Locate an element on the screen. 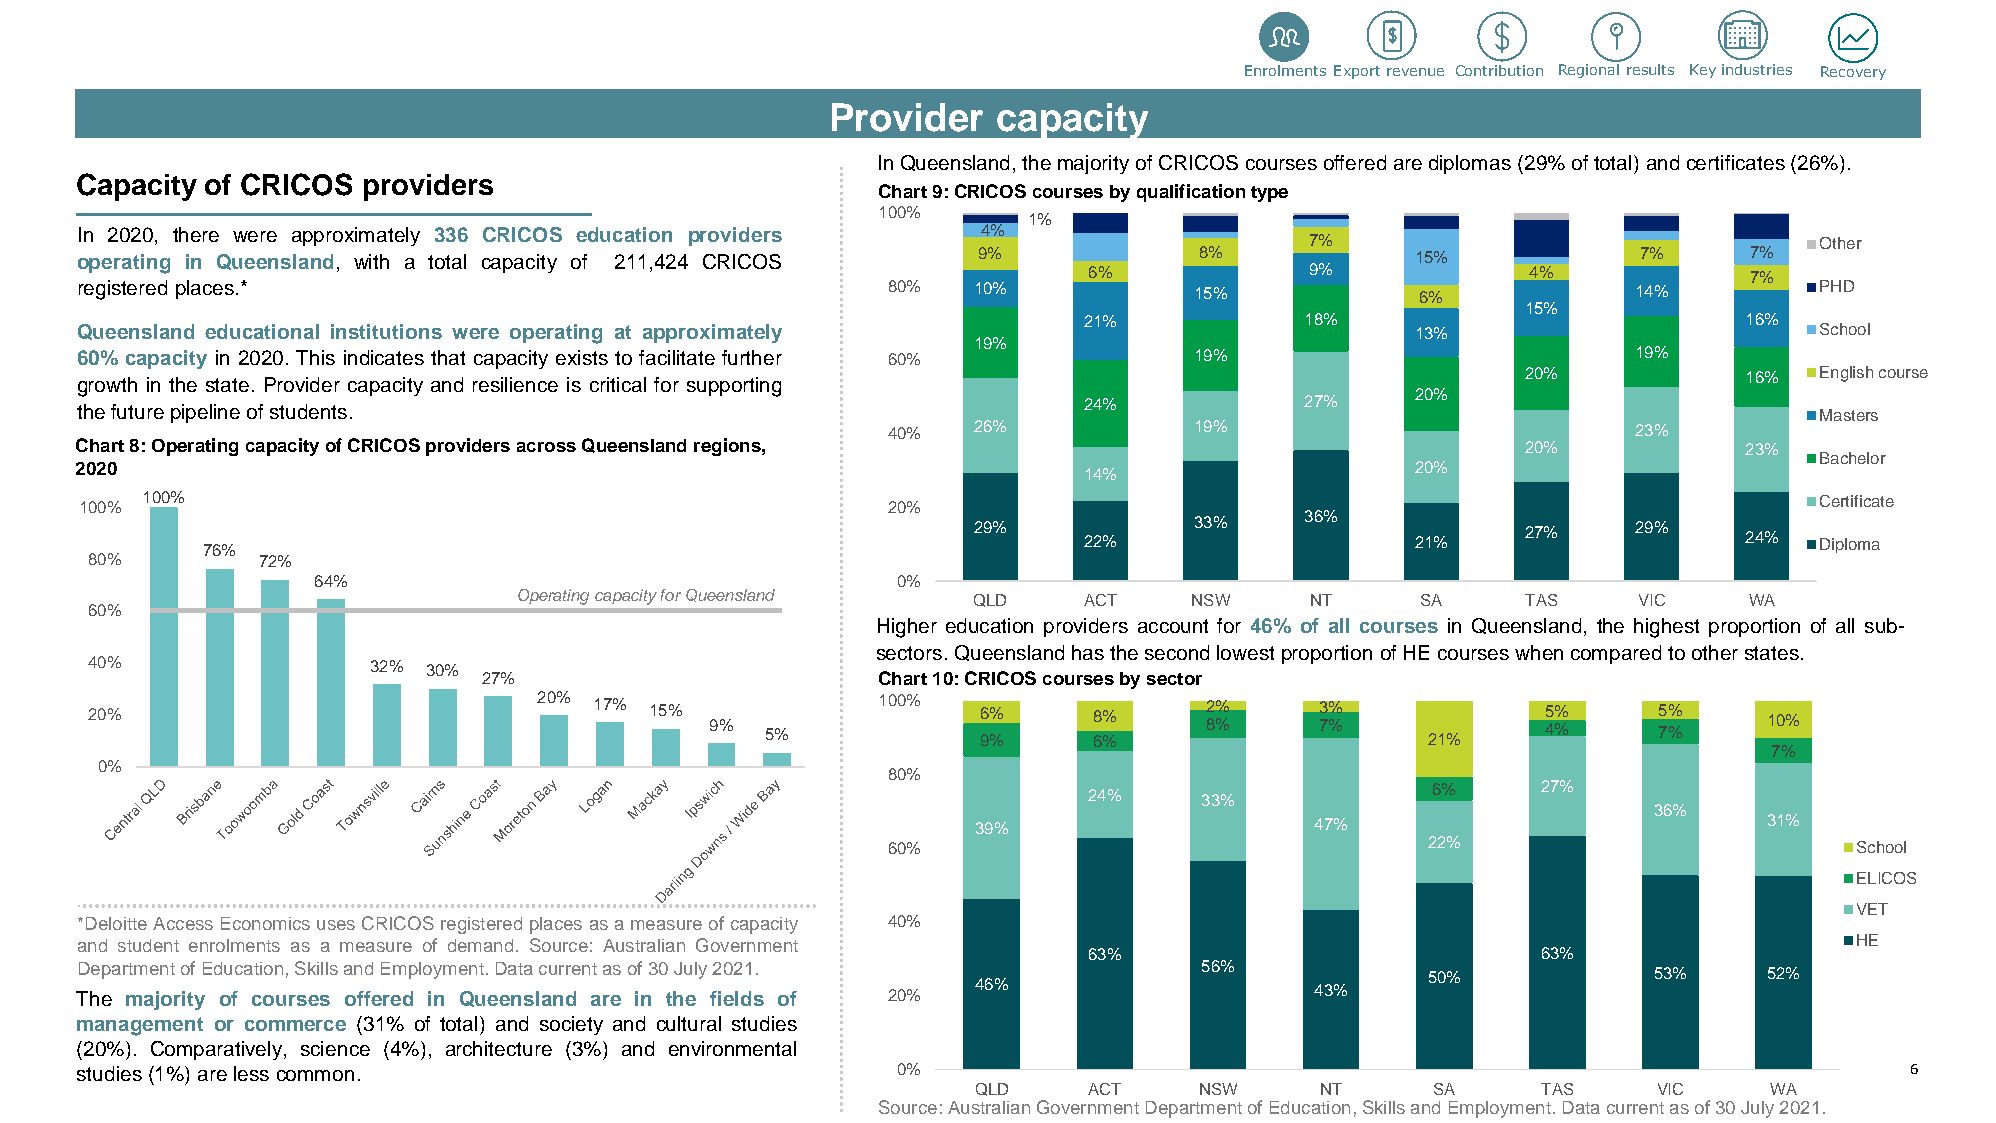 This screenshot has width=1996, height=1123. with is located at coordinates (371, 261).
